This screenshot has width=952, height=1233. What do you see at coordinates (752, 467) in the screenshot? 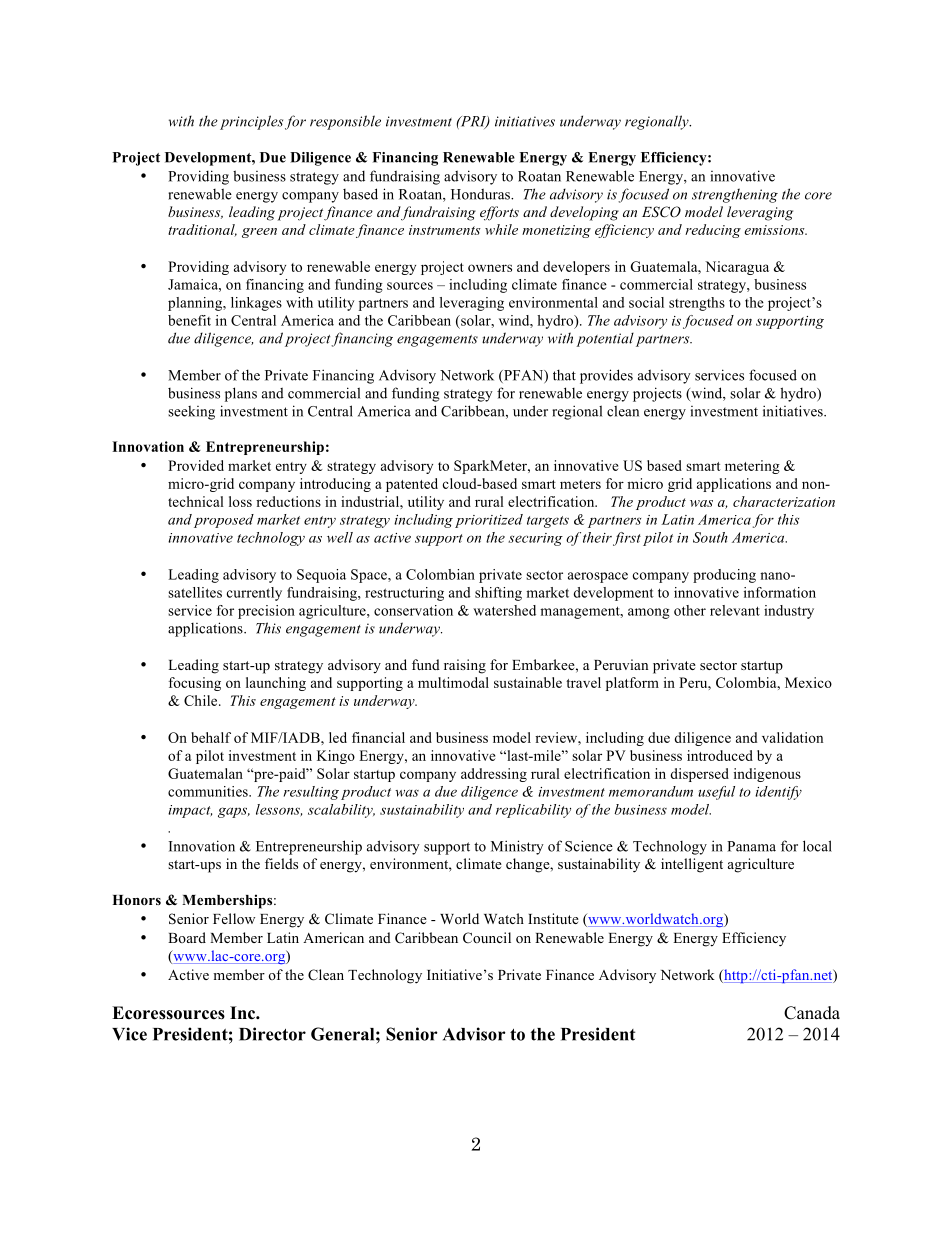
I see `metering` at bounding box center [752, 467].
